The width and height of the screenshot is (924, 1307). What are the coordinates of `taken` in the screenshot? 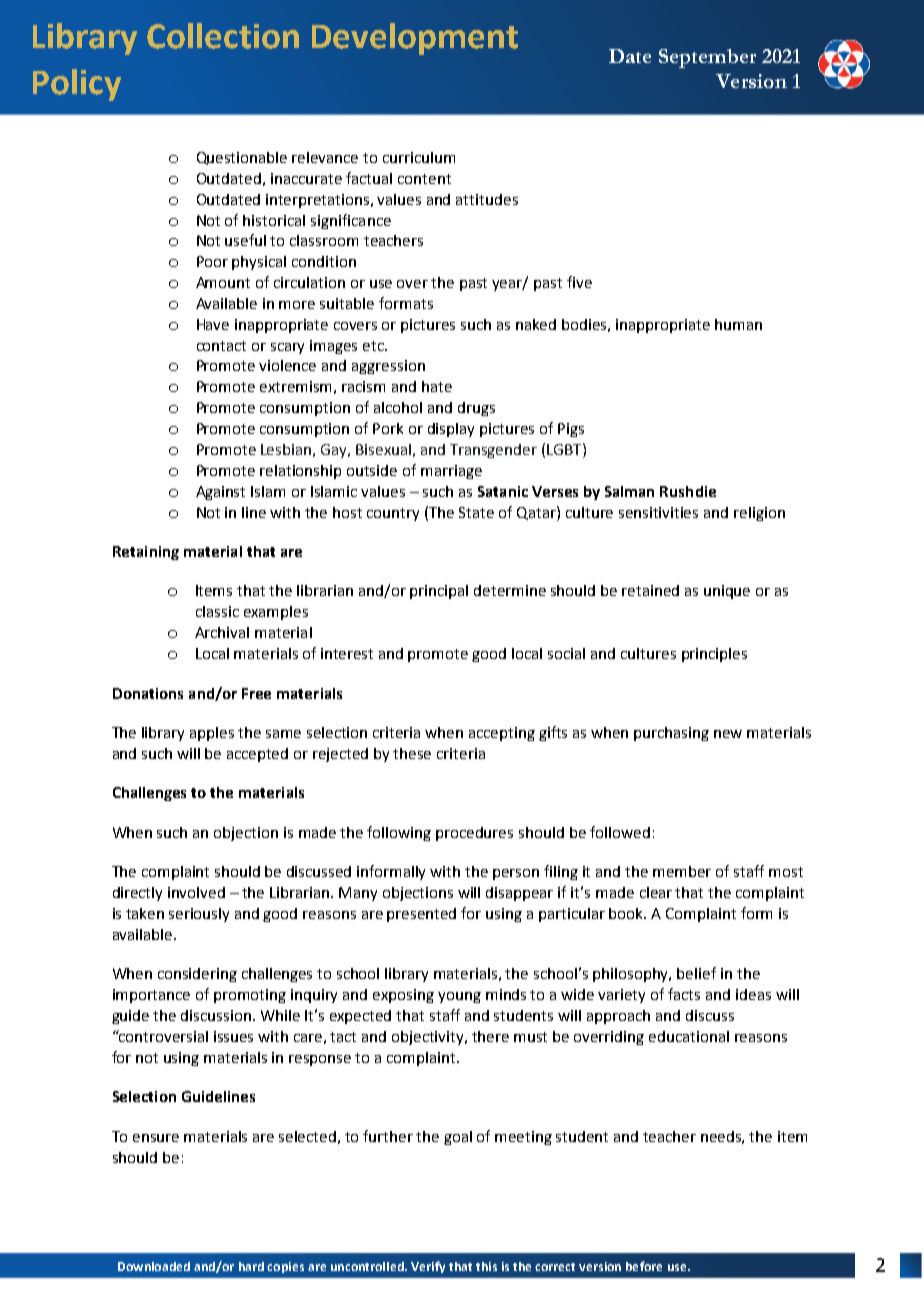 It's located at (145, 913).
